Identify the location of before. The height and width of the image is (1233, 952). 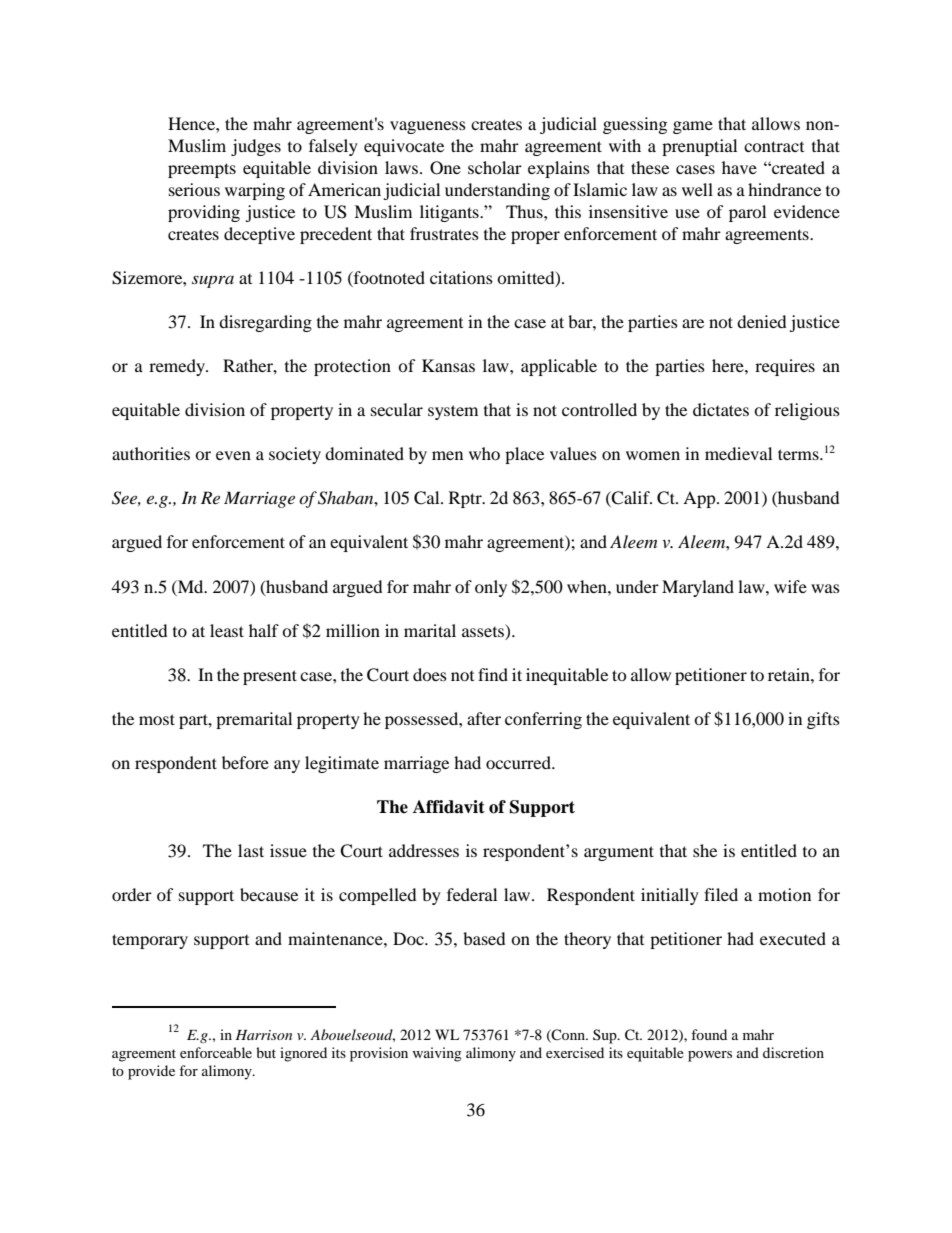
(245, 762).
